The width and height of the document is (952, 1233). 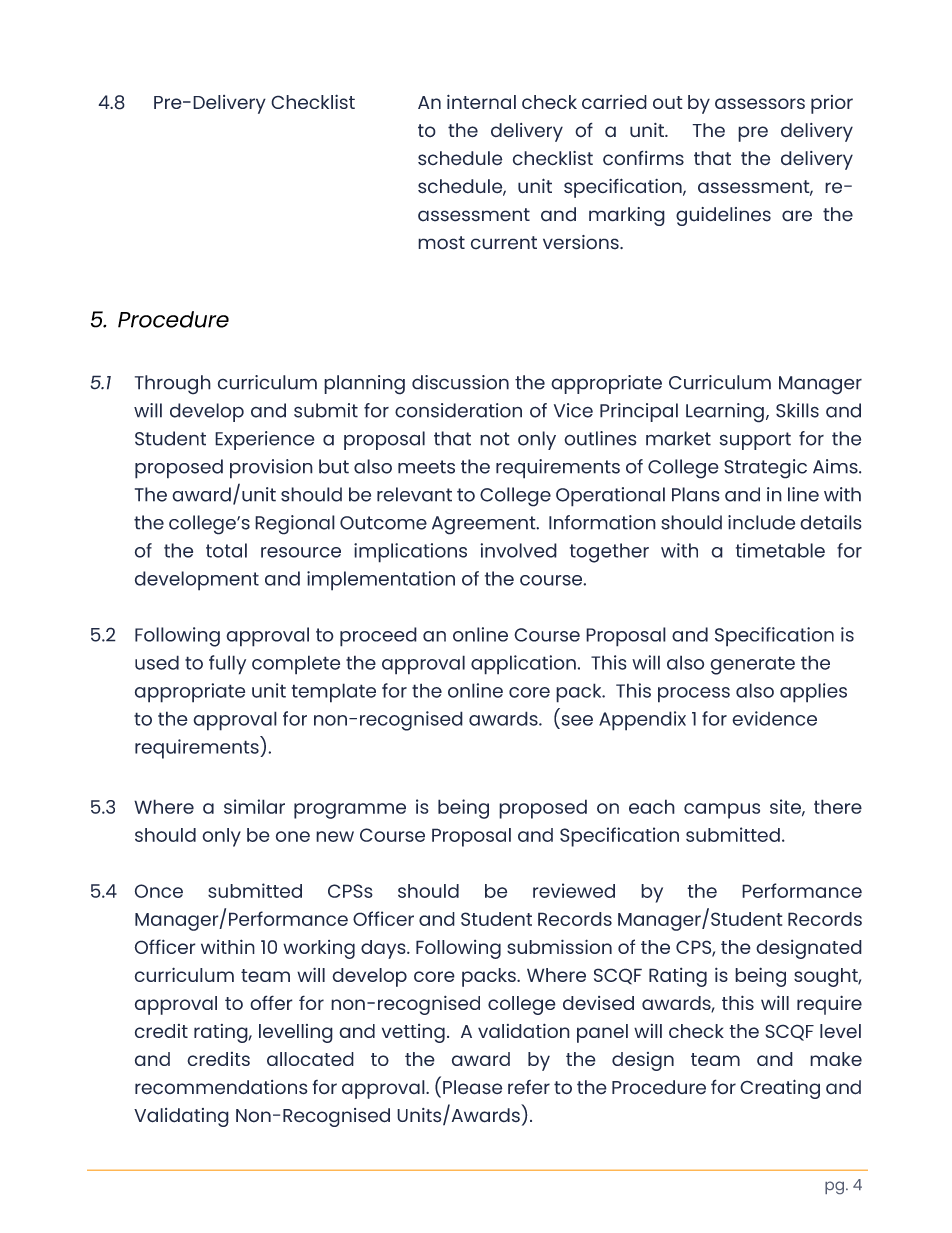 What do you see at coordinates (614, 102) in the document?
I see `carried` at bounding box center [614, 102].
